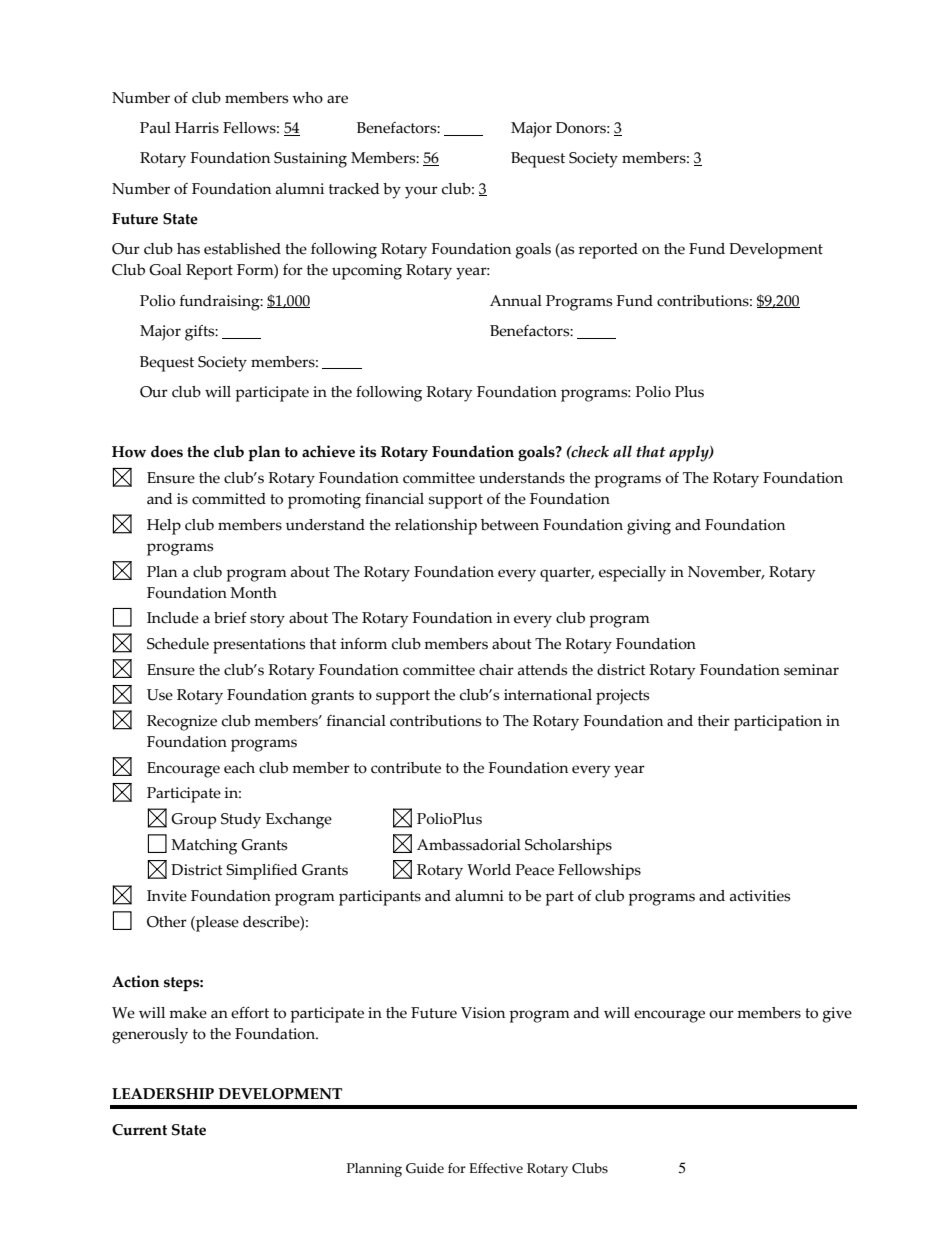 Image resolution: width=952 pixels, height=1233 pixels. Describe the element at coordinates (510, 525) in the screenshot. I see `between` at that location.
